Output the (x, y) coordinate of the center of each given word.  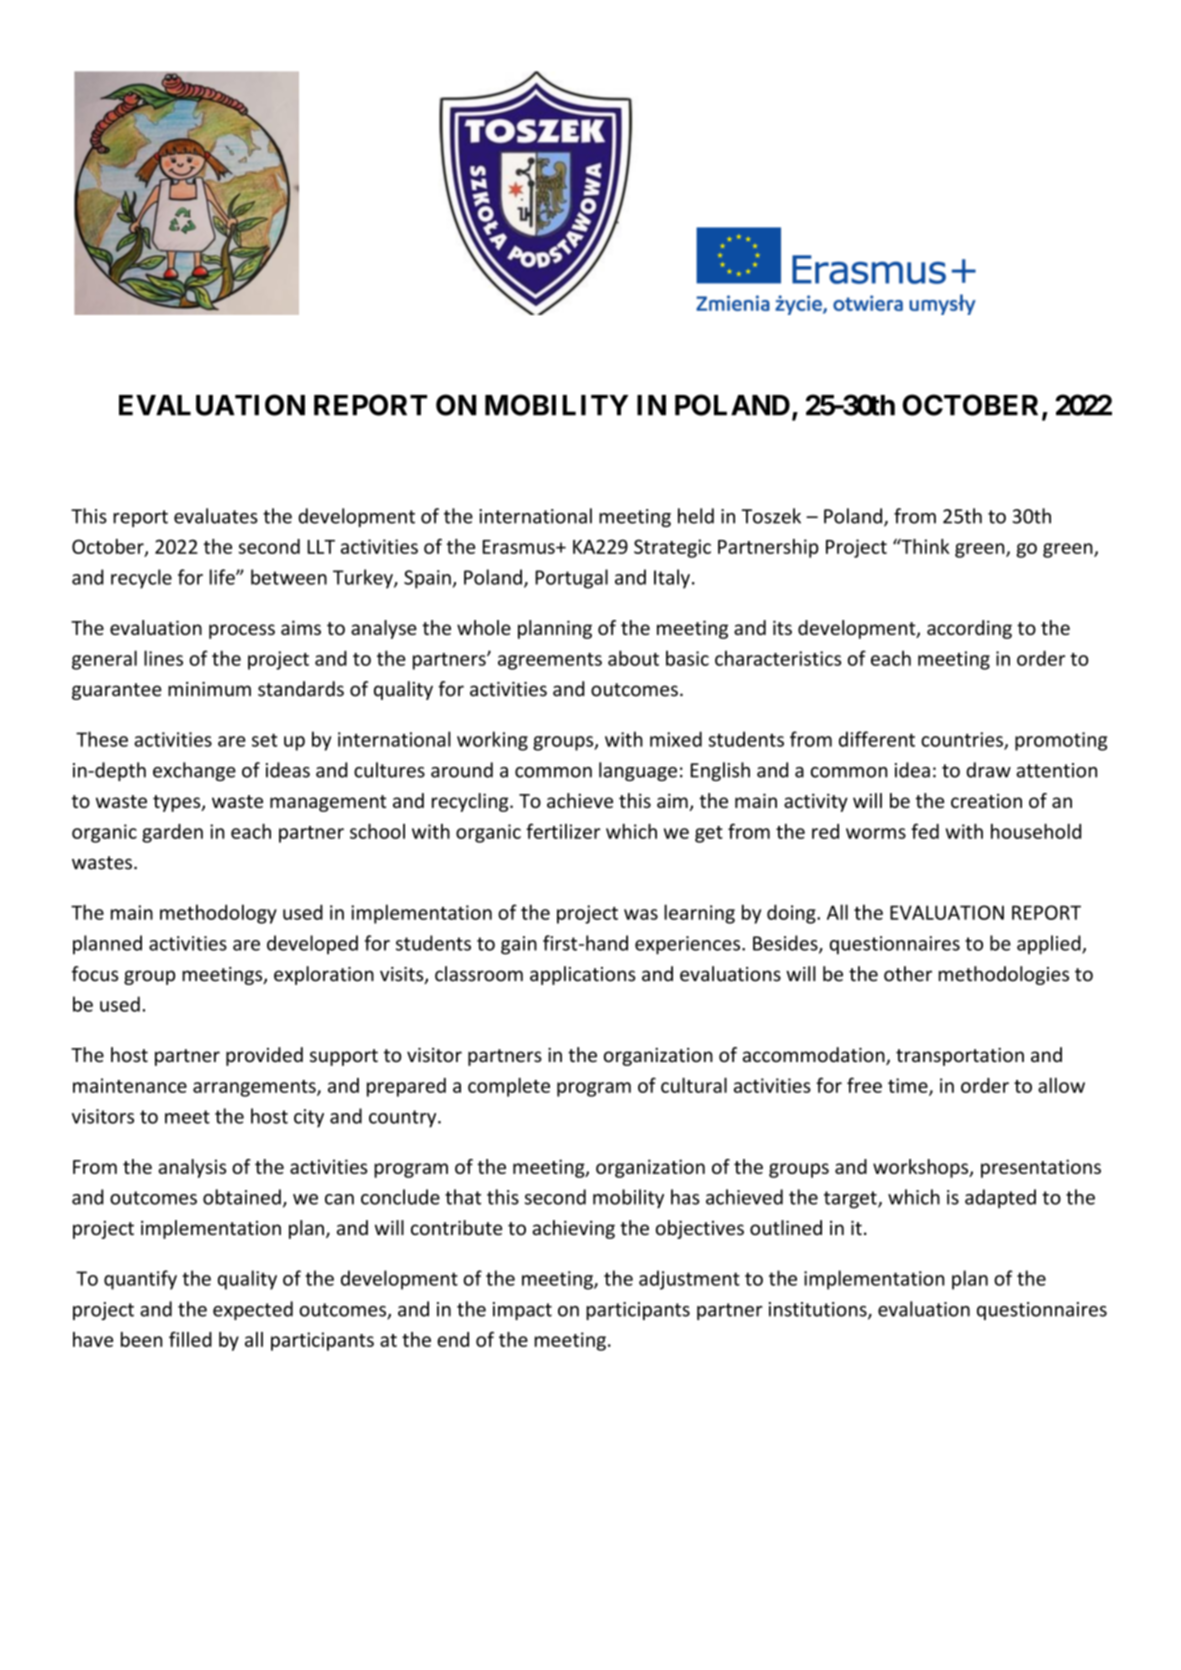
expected (253, 1310)
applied (1050, 945)
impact (522, 1311)
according (969, 629)
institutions (819, 1310)
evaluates (216, 516)
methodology (218, 914)
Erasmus (520, 547)
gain (519, 945)
